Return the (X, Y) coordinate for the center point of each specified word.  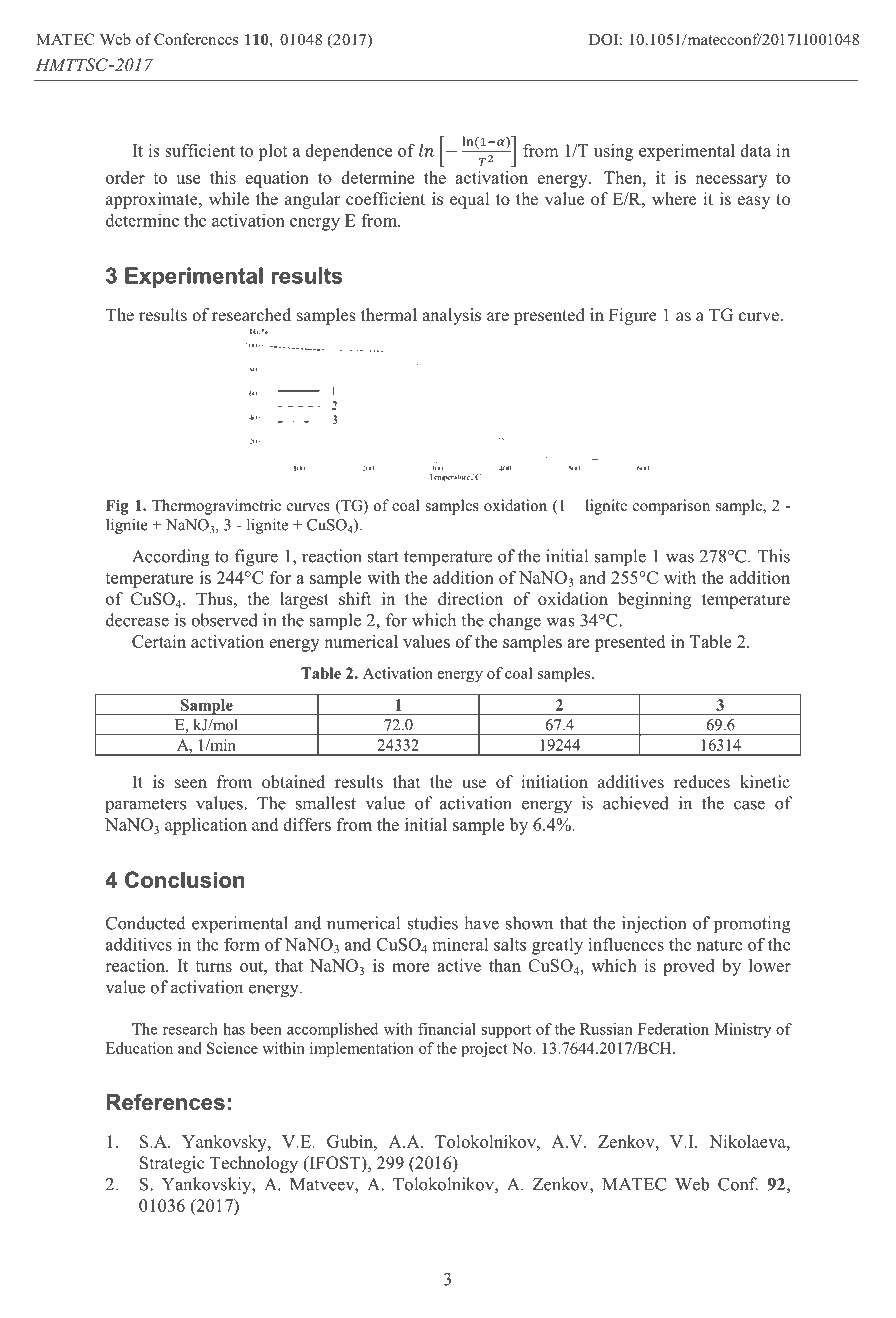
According (171, 557)
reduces (702, 781)
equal (470, 200)
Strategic (172, 1164)
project (484, 1050)
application (206, 826)
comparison (671, 507)
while (229, 198)
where (674, 198)
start (383, 557)
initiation (554, 781)
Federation (673, 1029)
